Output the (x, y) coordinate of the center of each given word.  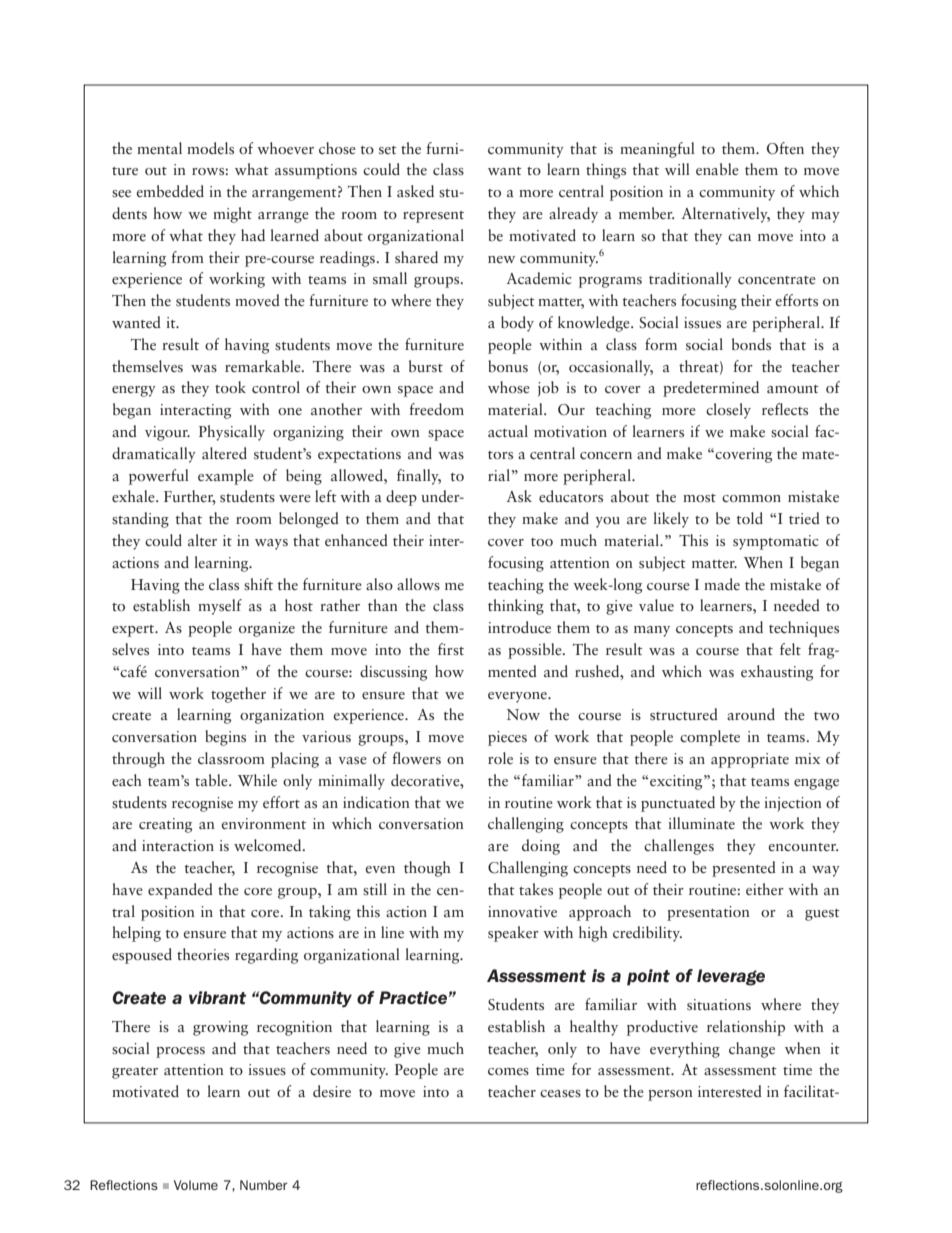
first (451, 649)
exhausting (777, 673)
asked (415, 191)
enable (717, 169)
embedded (170, 191)
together (238, 695)
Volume (196, 1185)
